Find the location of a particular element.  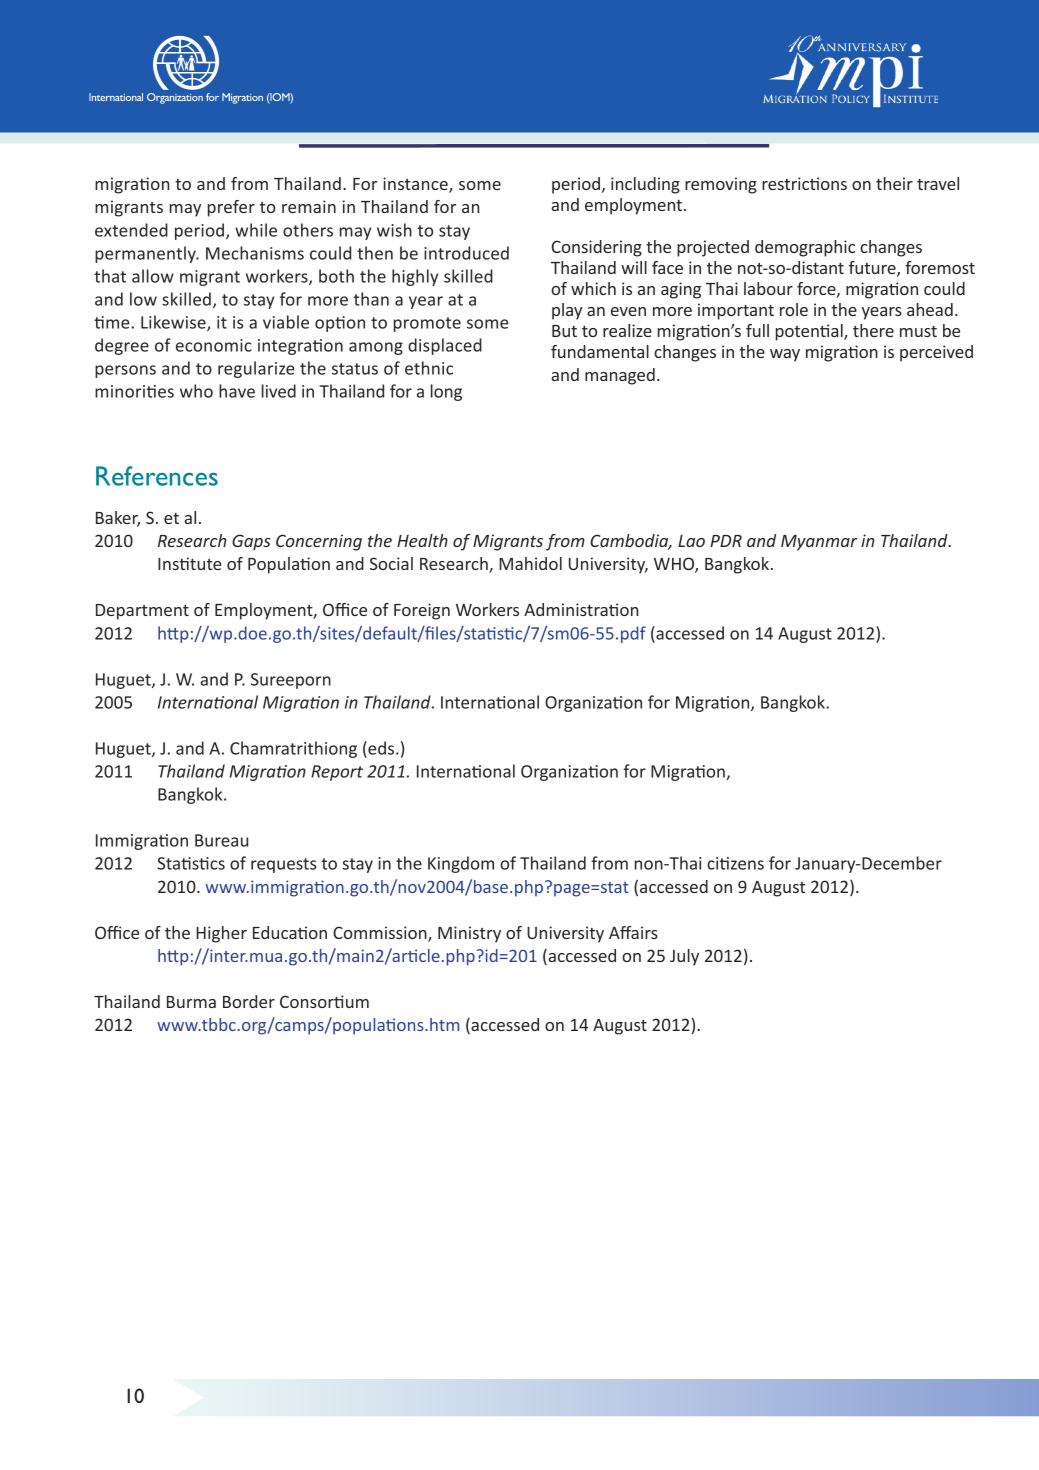

restrictions is located at coordinates (804, 183).
